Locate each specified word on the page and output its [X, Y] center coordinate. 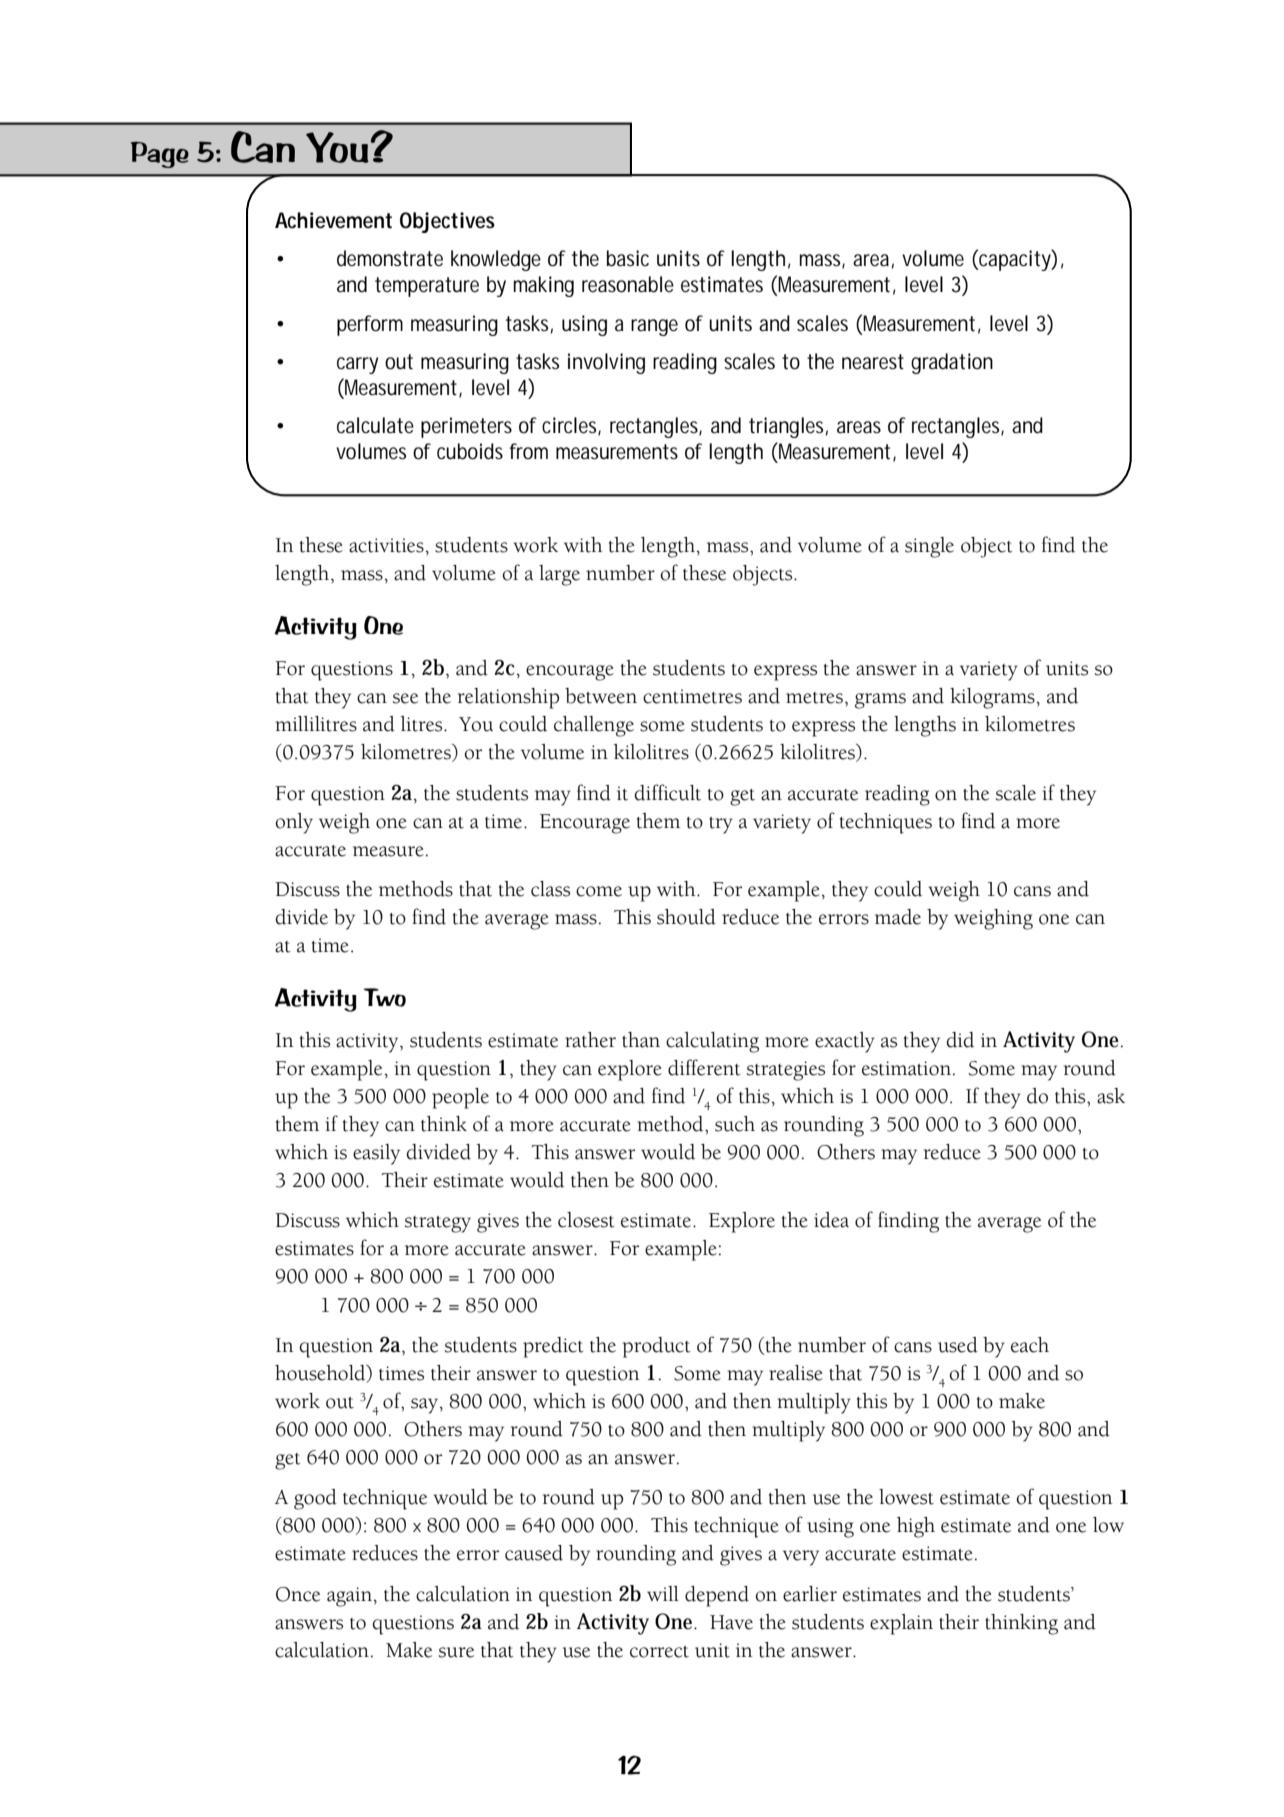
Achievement [333, 220]
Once [298, 1594]
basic [628, 258]
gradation [952, 363]
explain [901, 1624]
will [663, 1593]
